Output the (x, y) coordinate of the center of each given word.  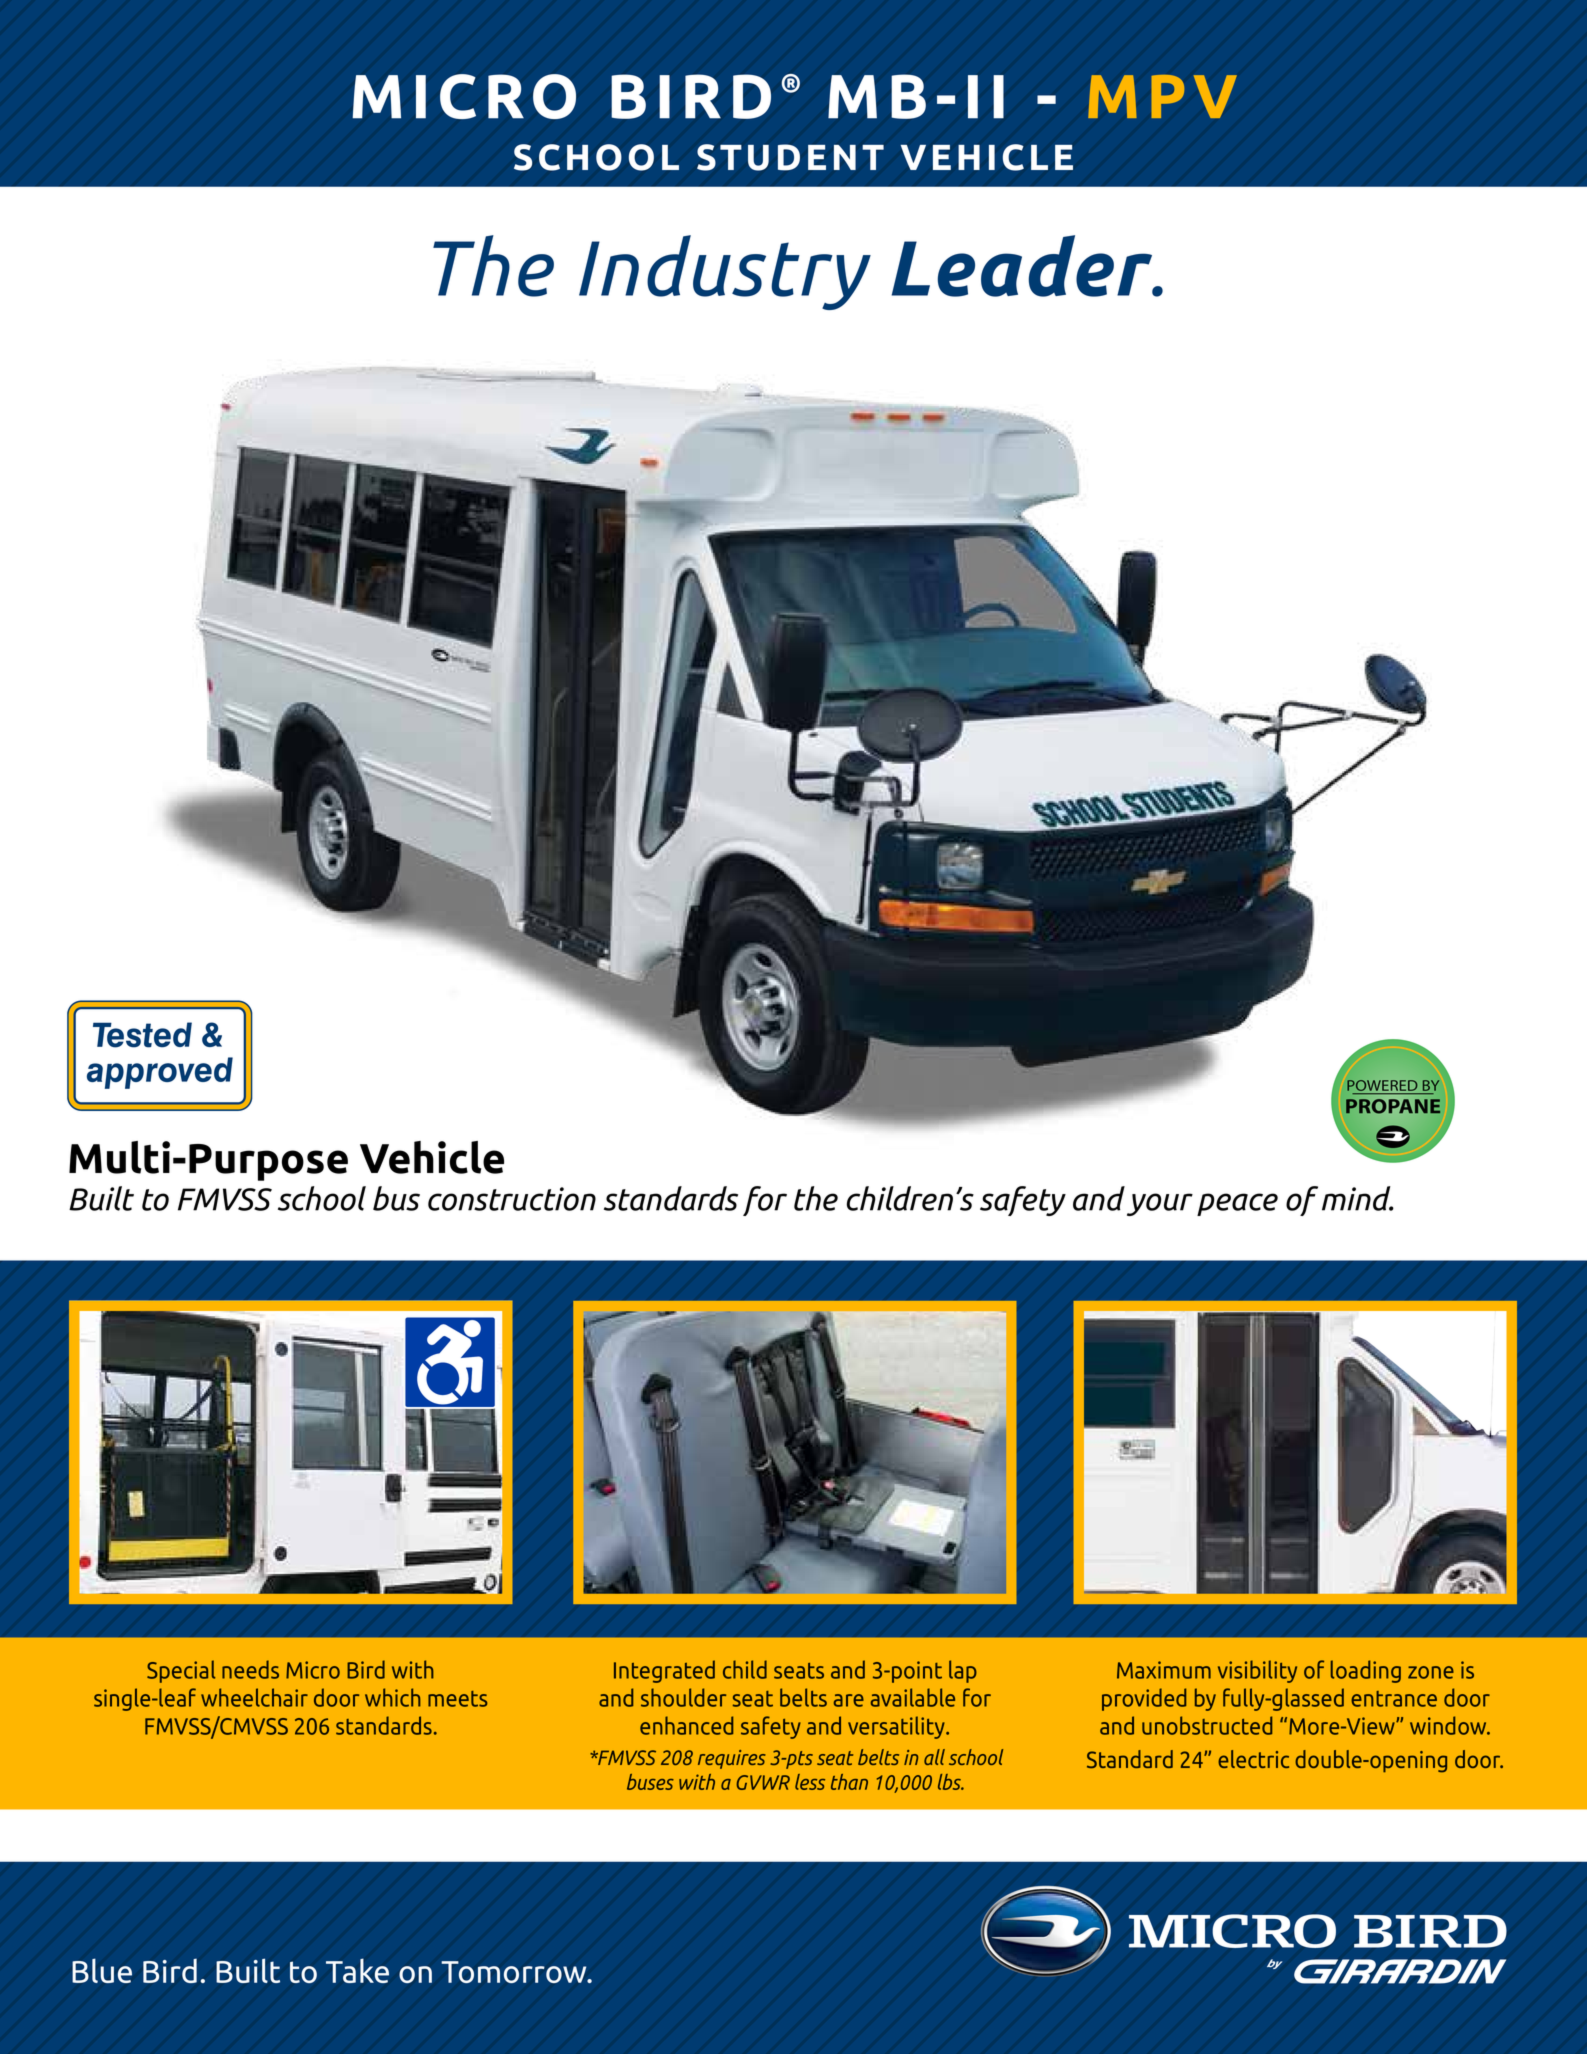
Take (357, 1970)
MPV (1162, 96)
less (810, 1782)
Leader (1023, 266)
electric (1253, 1759)
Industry (725, 272)
